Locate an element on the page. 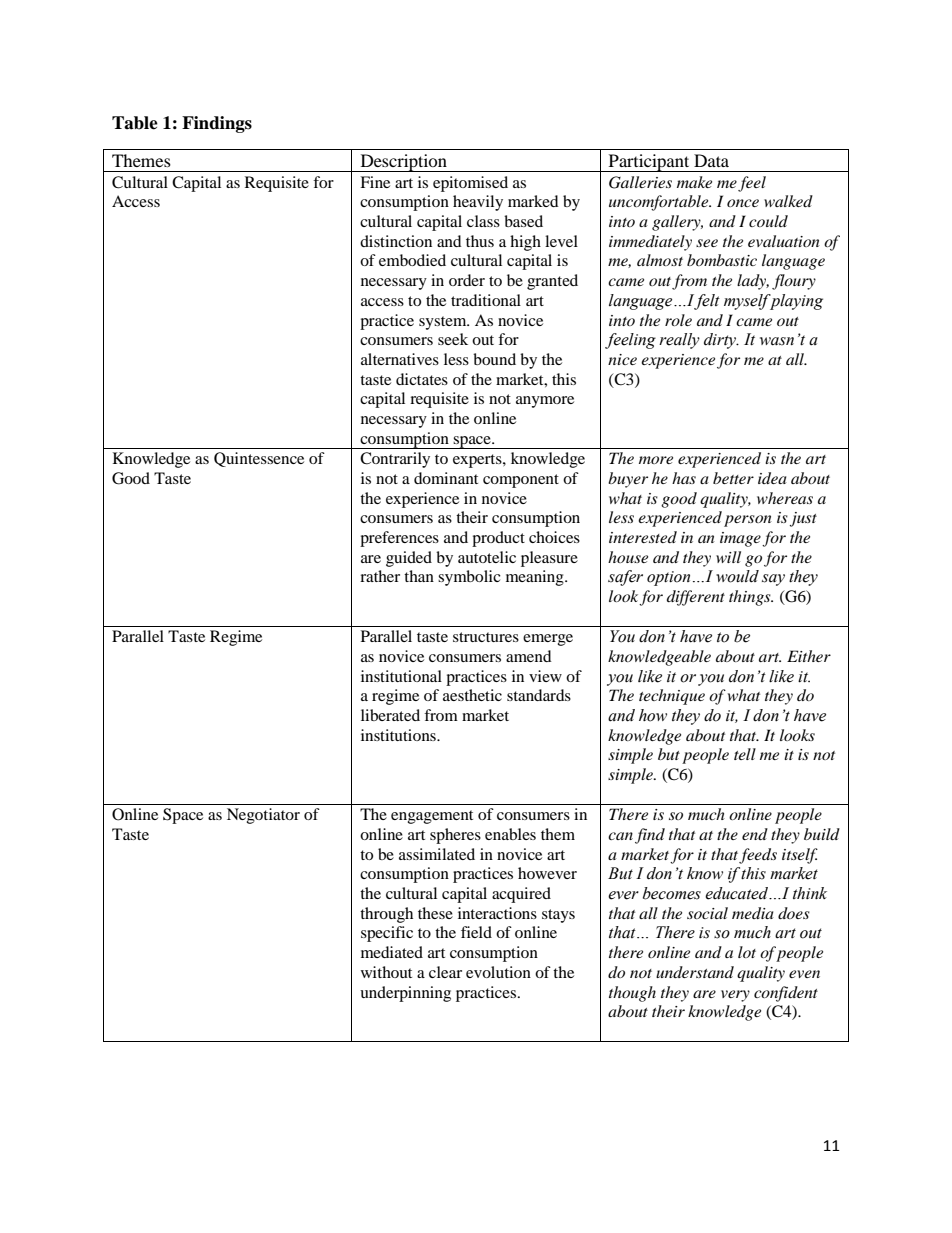 The height and width of the page is (1233, 952). would is located at coordinates (737, 576).
